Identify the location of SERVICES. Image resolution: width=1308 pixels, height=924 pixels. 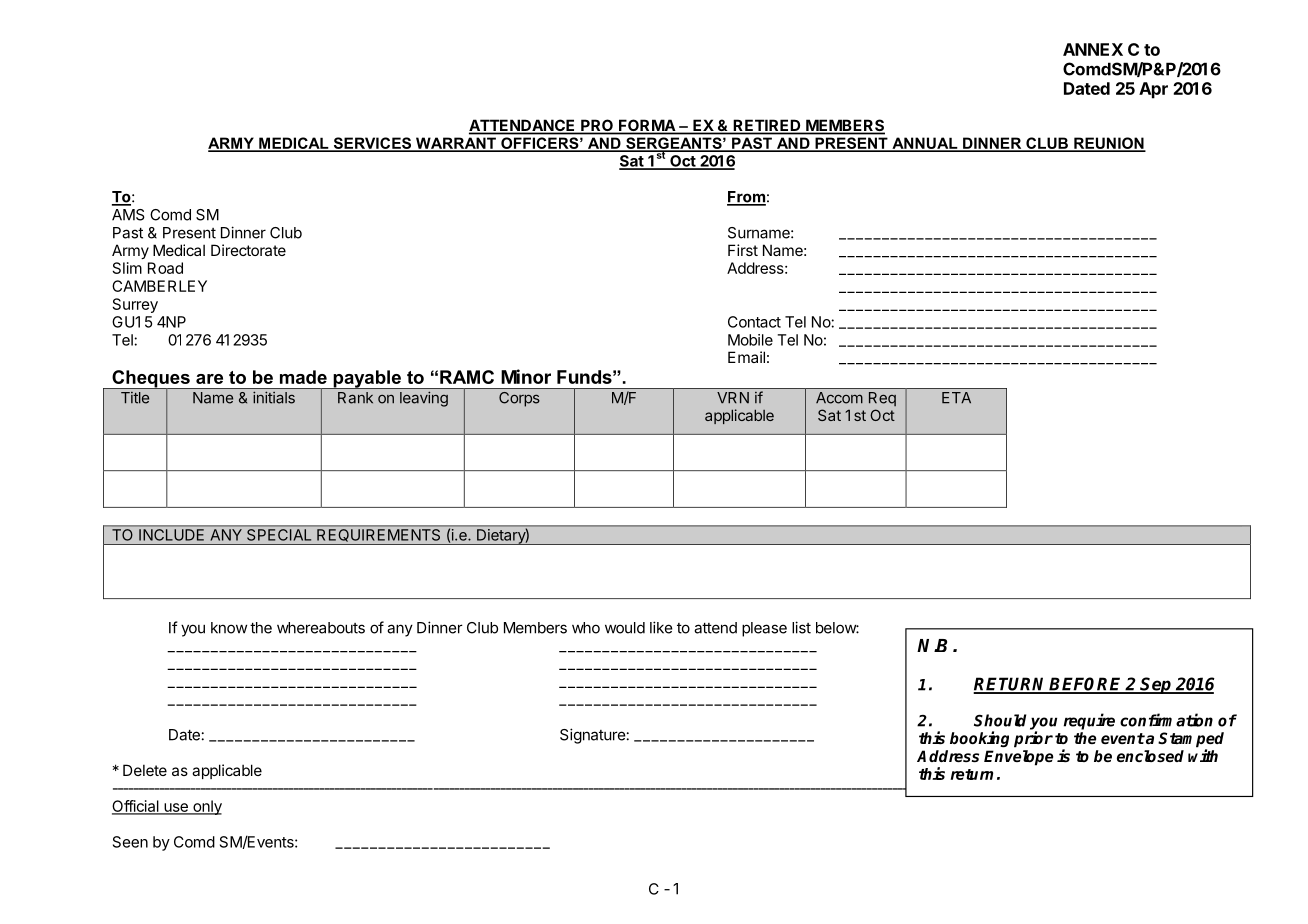
(372, 144).
